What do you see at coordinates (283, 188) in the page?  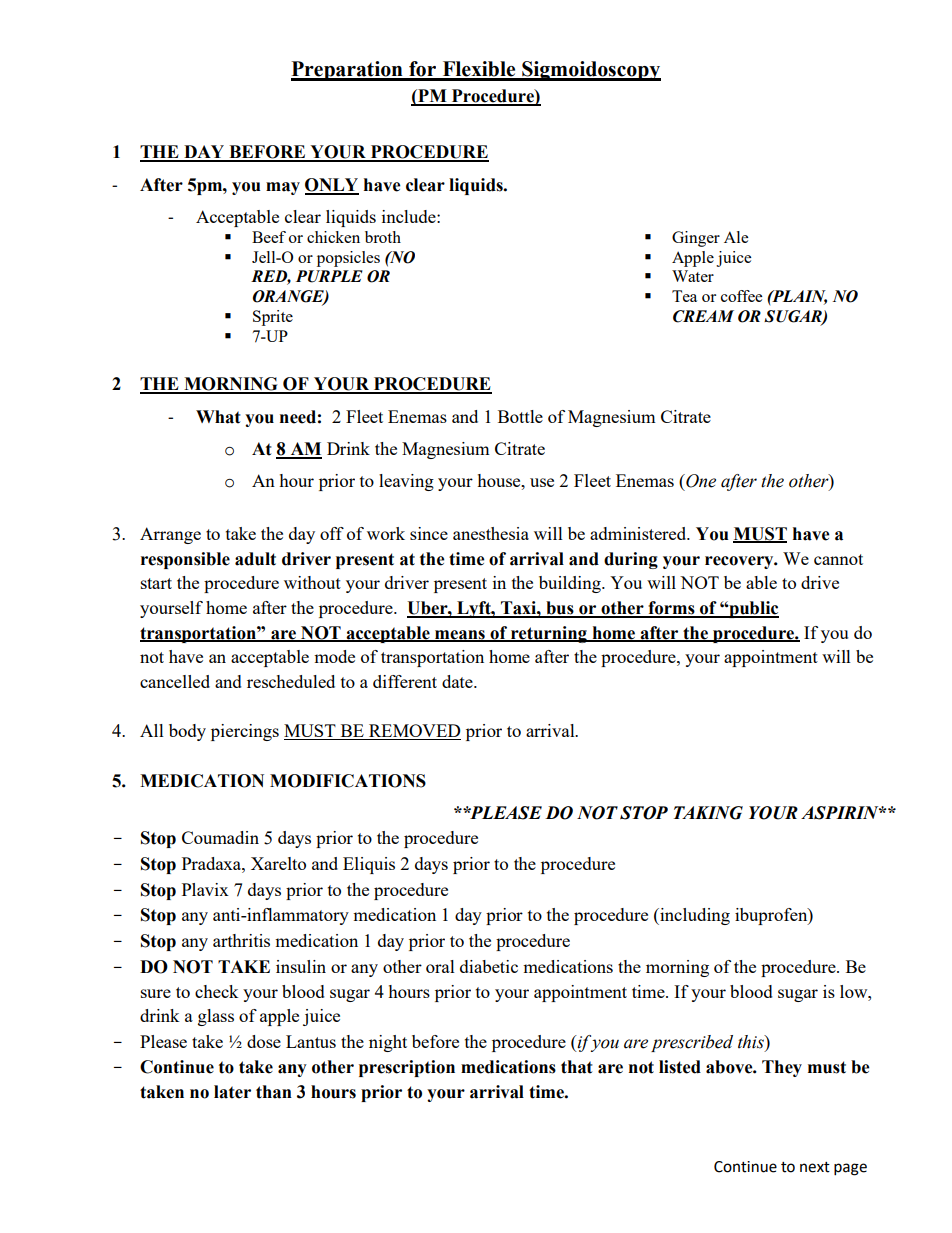 I see `may` at bounding box center [283, 188].
